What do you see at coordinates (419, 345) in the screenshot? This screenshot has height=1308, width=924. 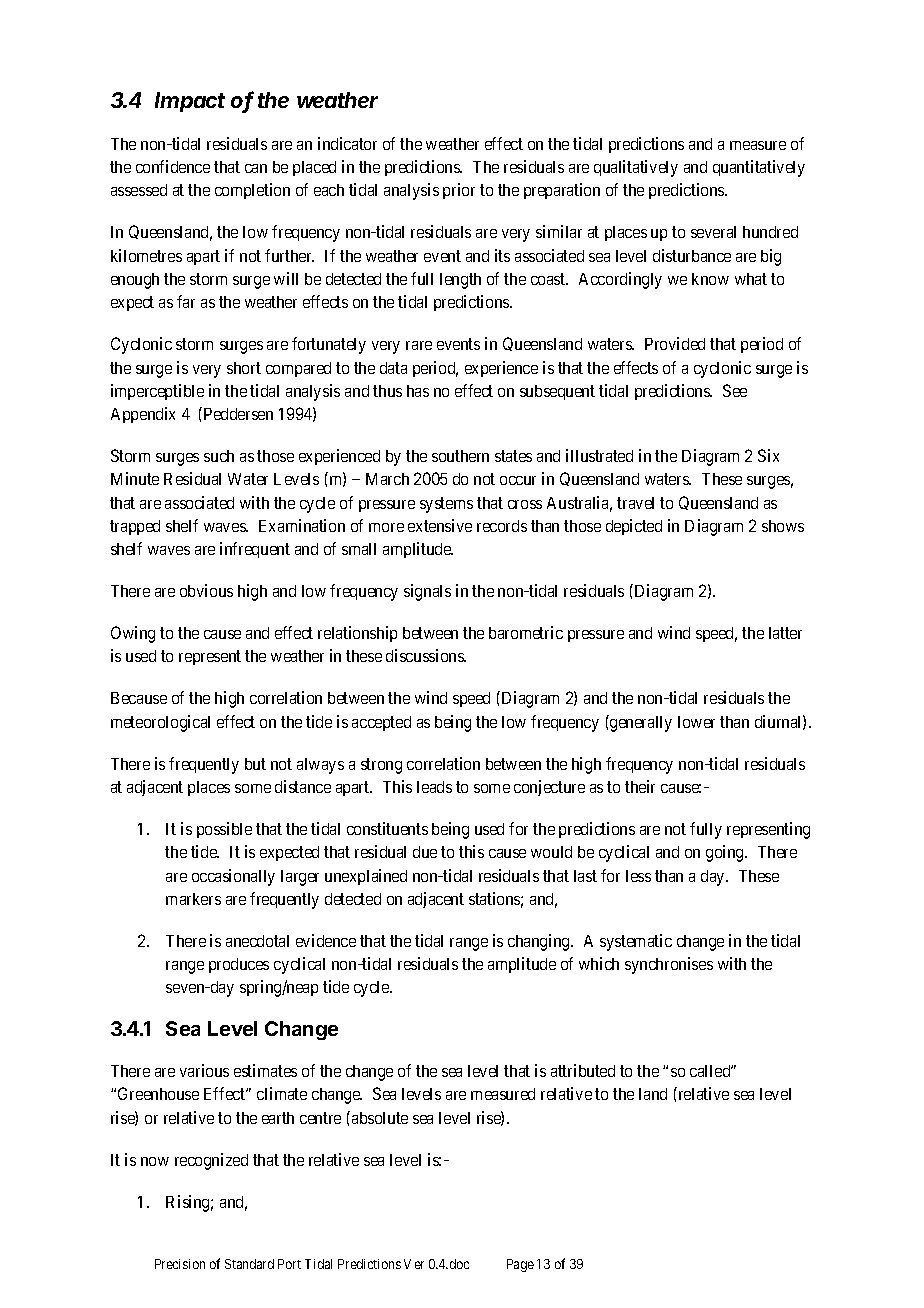 I see `rare` at bounding box center [419, 345].
